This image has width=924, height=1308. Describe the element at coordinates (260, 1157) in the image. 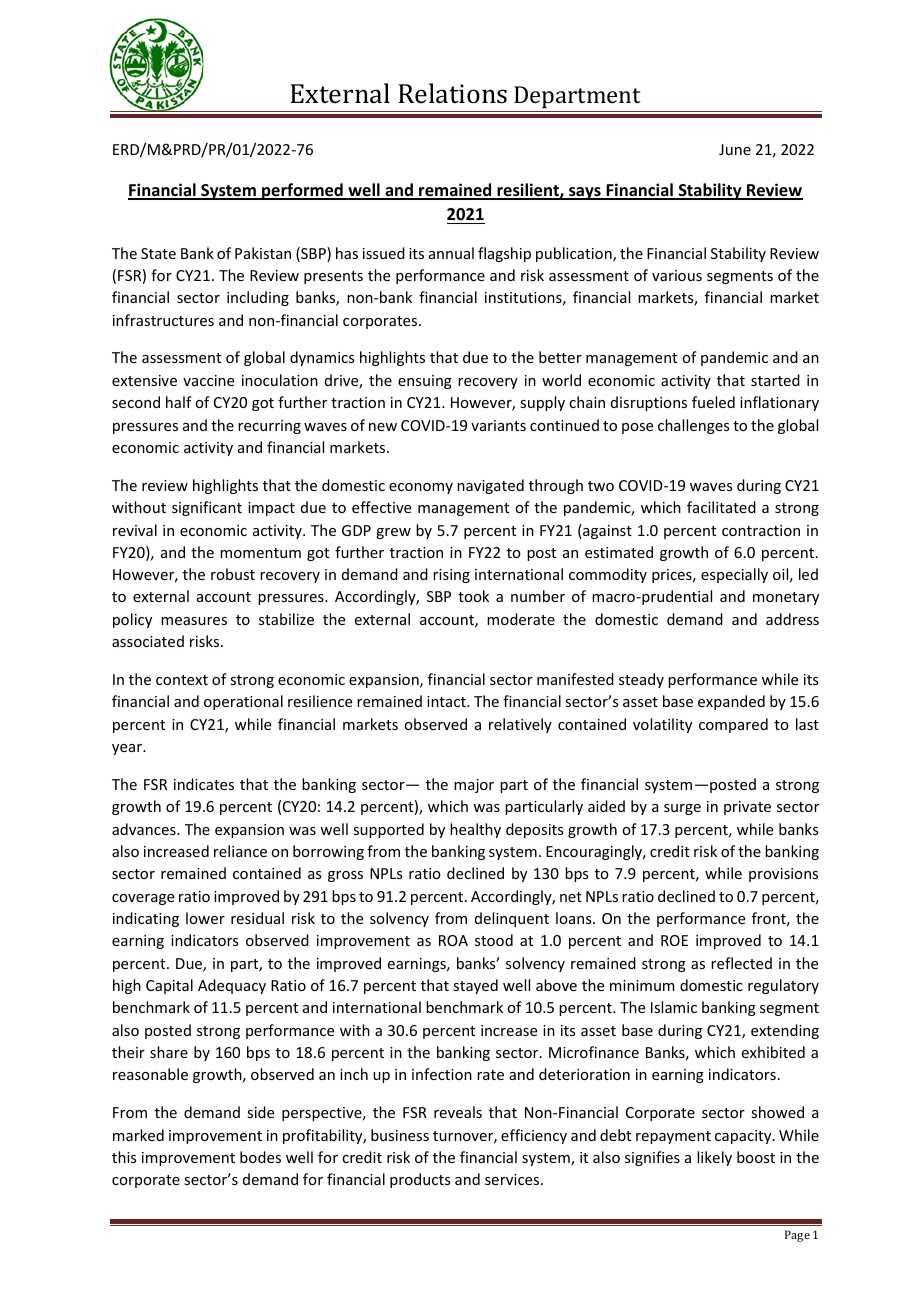

I see `bodes` at that location.
